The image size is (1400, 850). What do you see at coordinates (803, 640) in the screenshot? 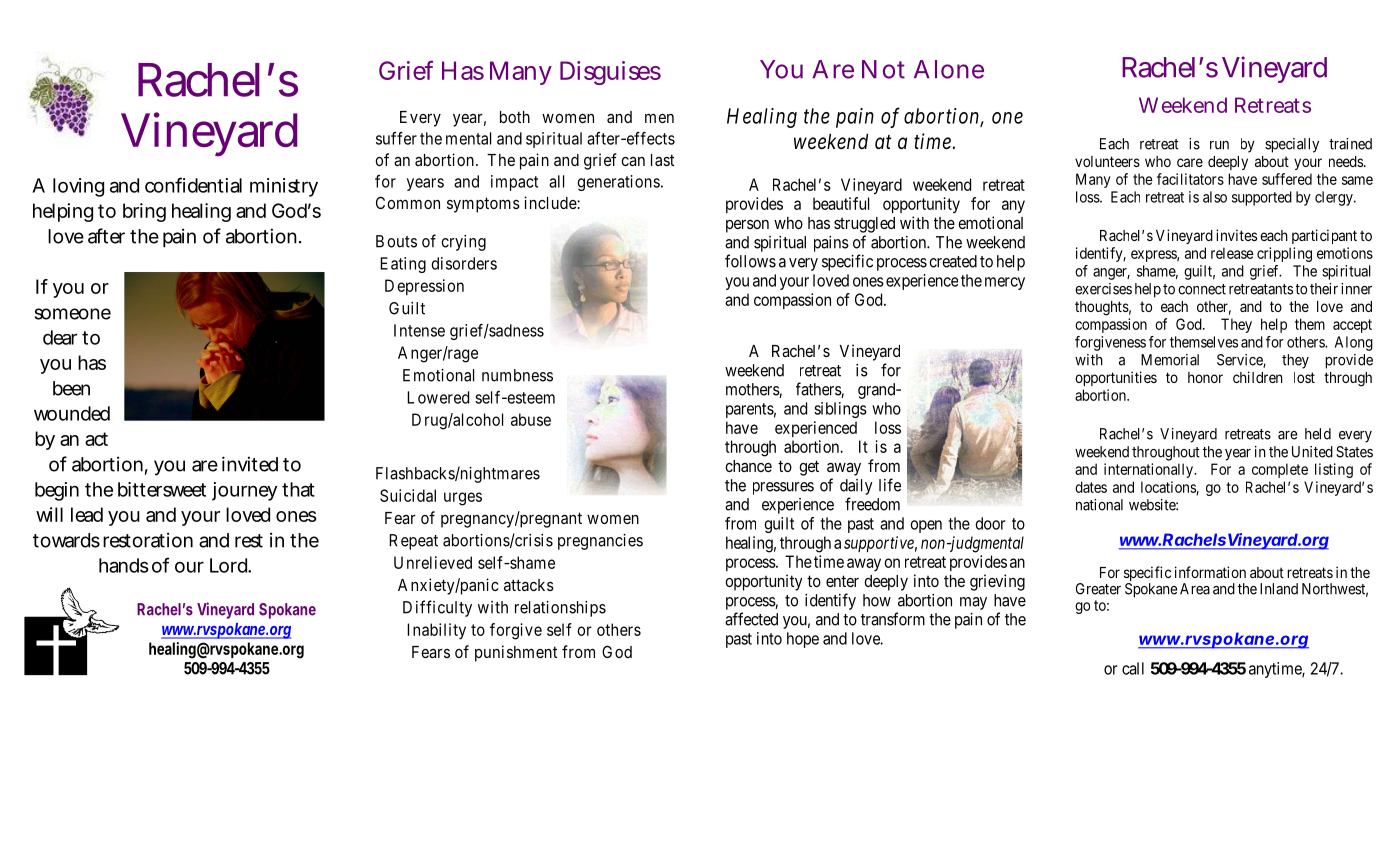
I see `hope` at bounding box center [803, 640].
